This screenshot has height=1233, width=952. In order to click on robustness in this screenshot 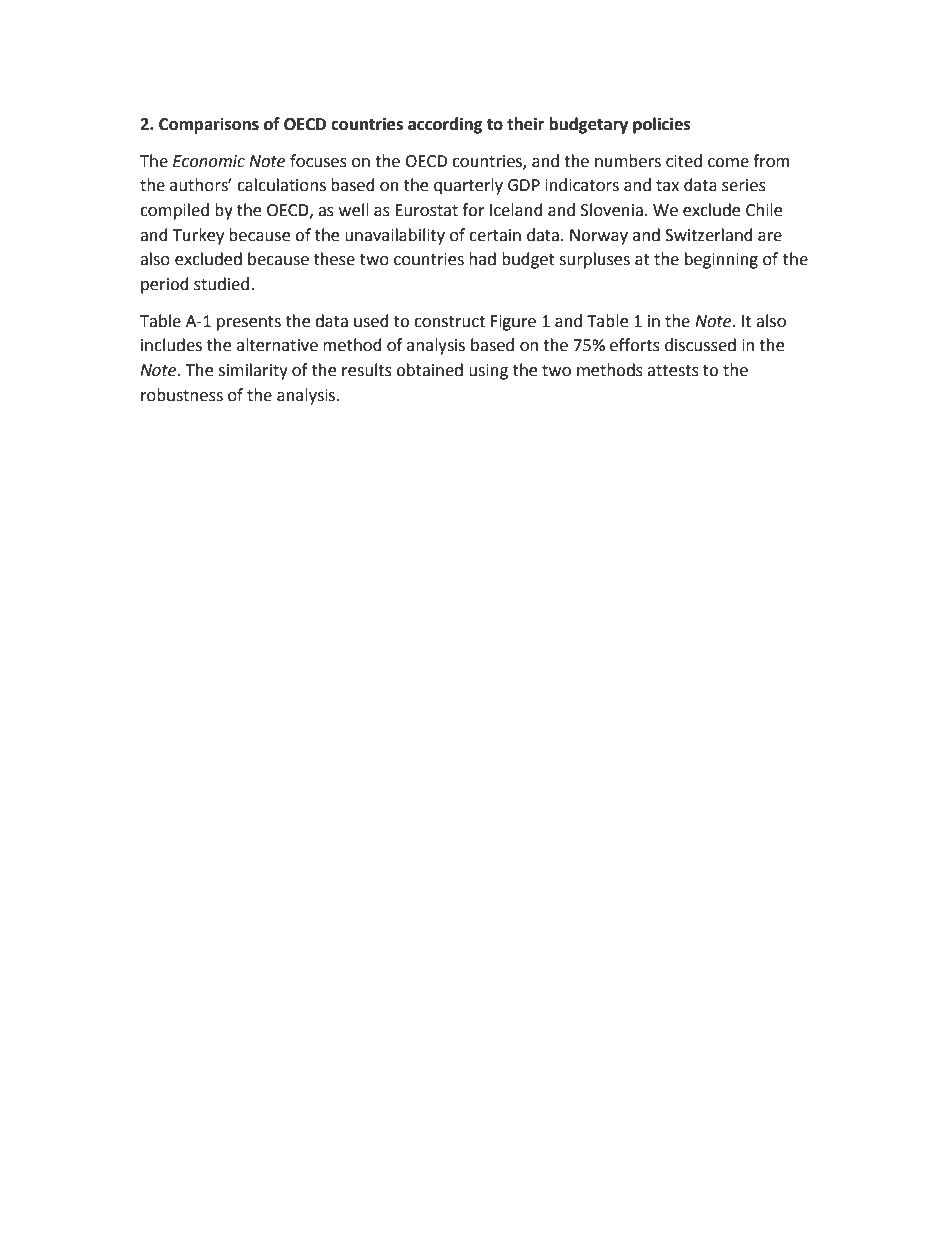, I will do `click(182, 395)`.
